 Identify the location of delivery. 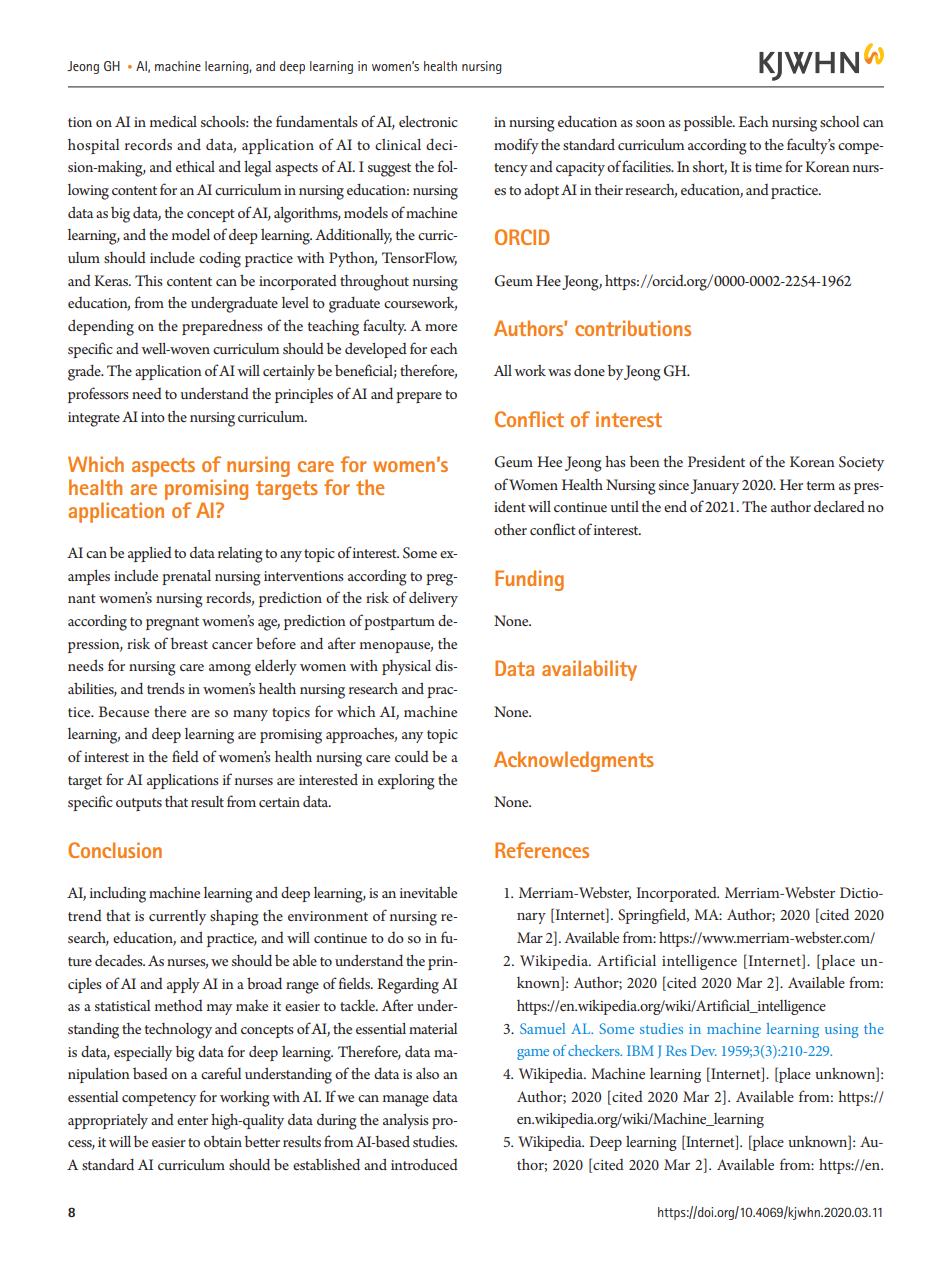
(433, 599).
